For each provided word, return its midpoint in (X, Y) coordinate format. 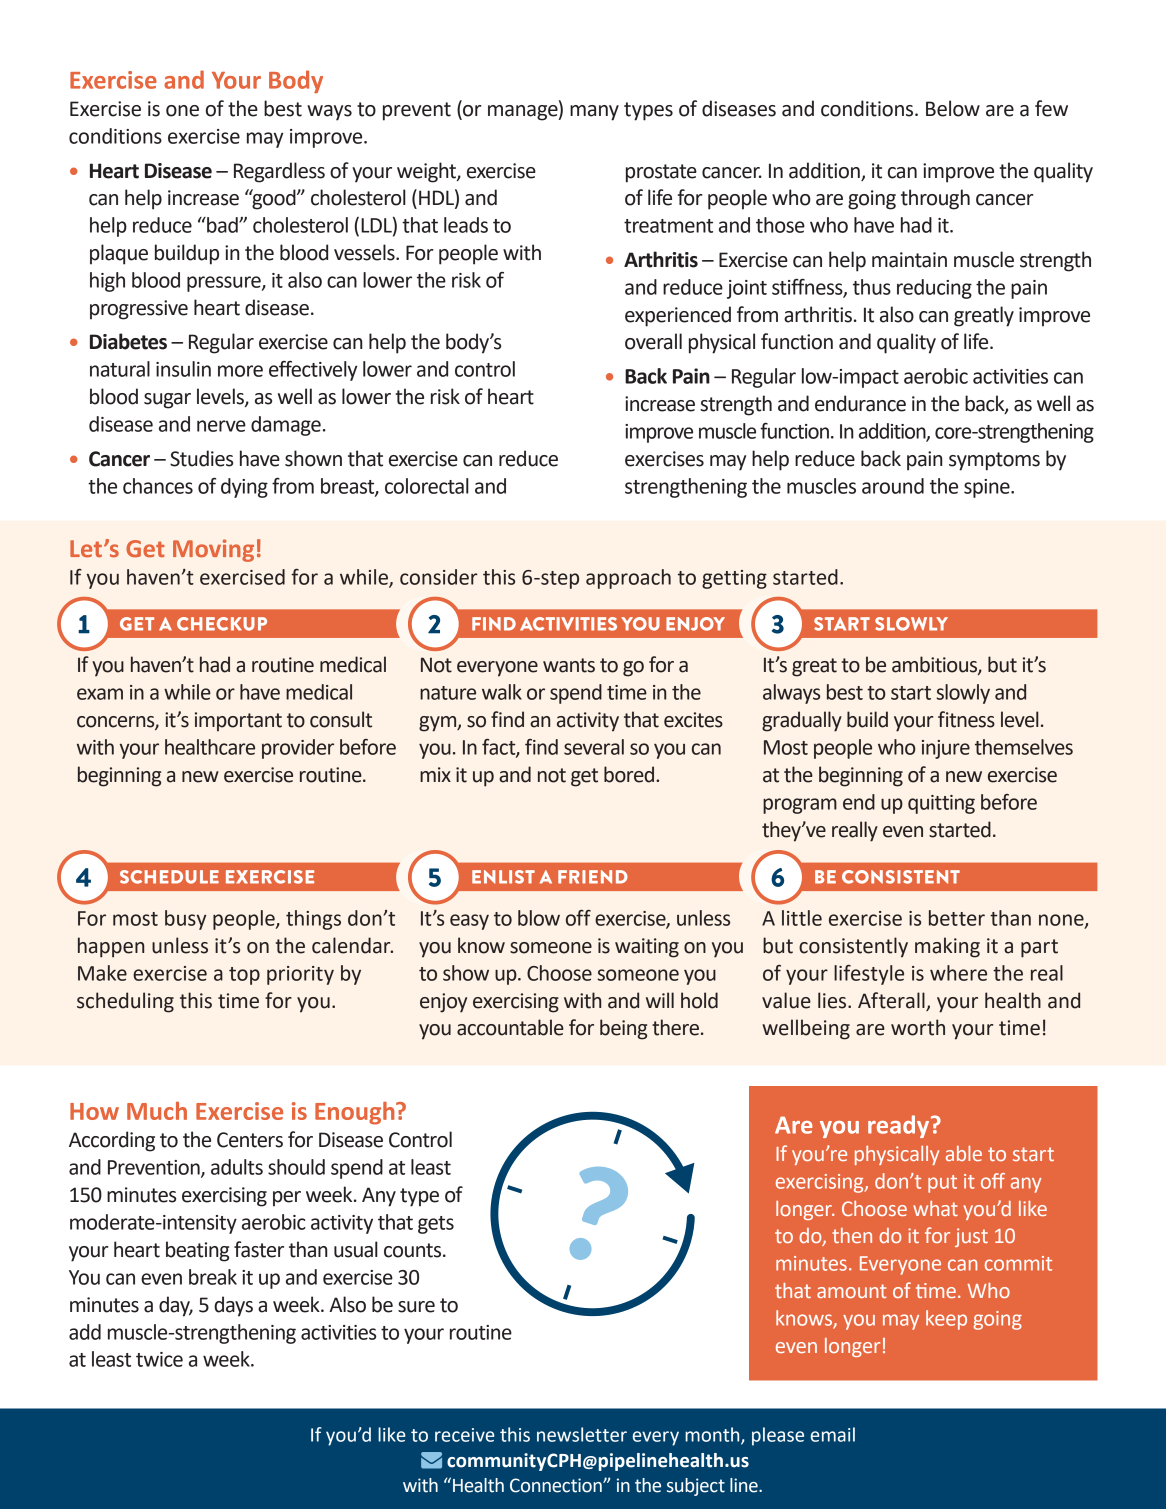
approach (628, 579)
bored (630, 774)
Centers (250, 1140)
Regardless (279, 172)
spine (988, 488)
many (594, 113)
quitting (941, 804)
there (677, 1027)
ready (898, 1126)
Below (953, 108)
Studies (201, 458)
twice (159, 1359)
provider (298, 749)
